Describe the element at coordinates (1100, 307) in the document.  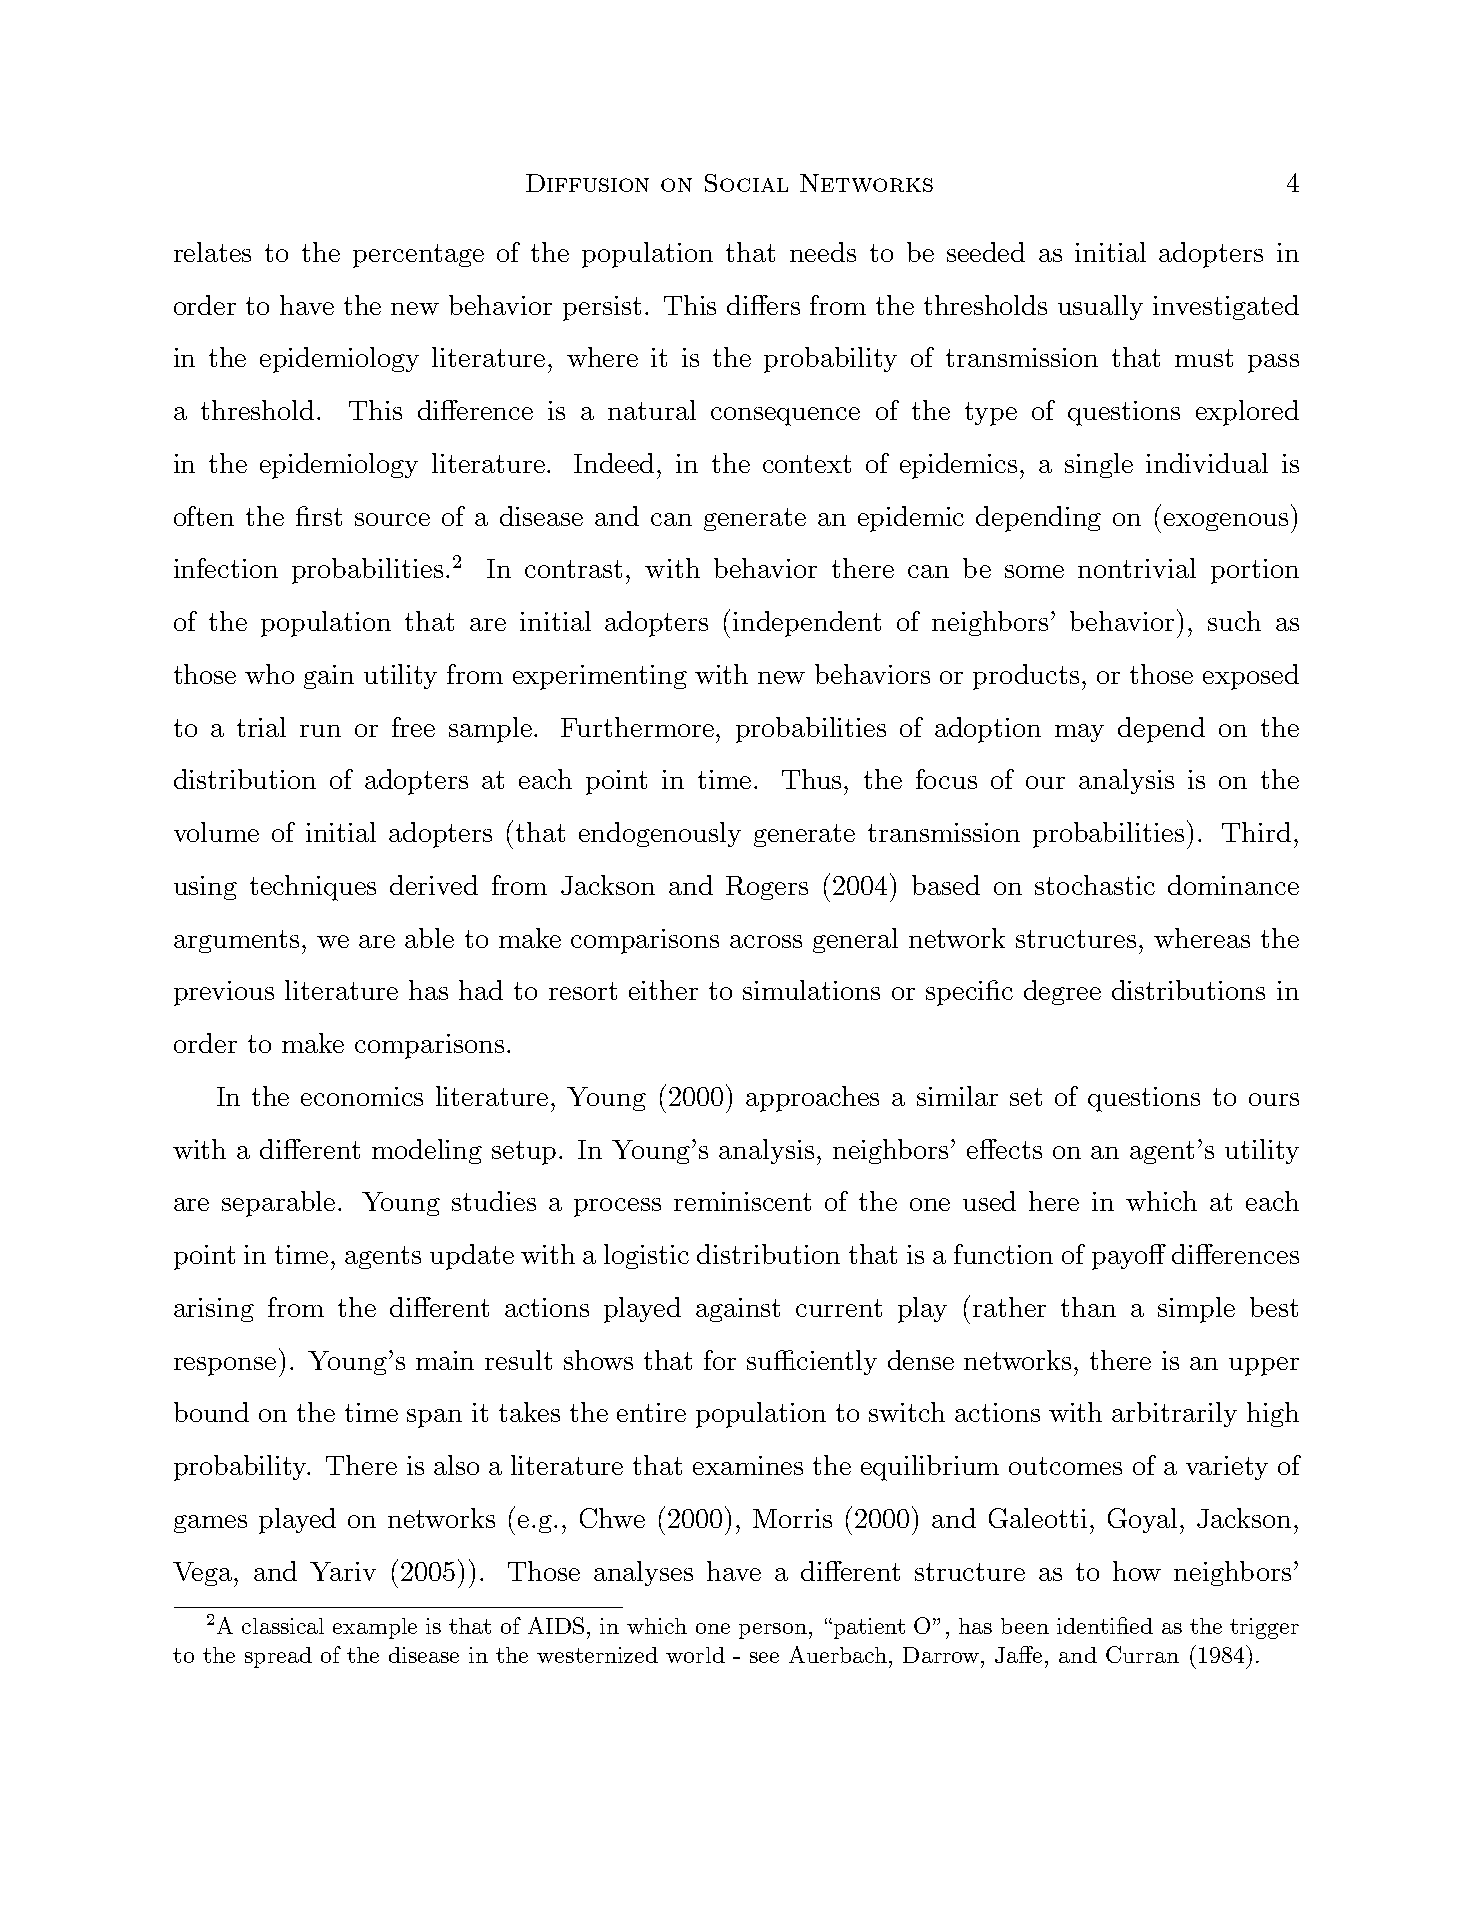
I see `usually` at that location.
